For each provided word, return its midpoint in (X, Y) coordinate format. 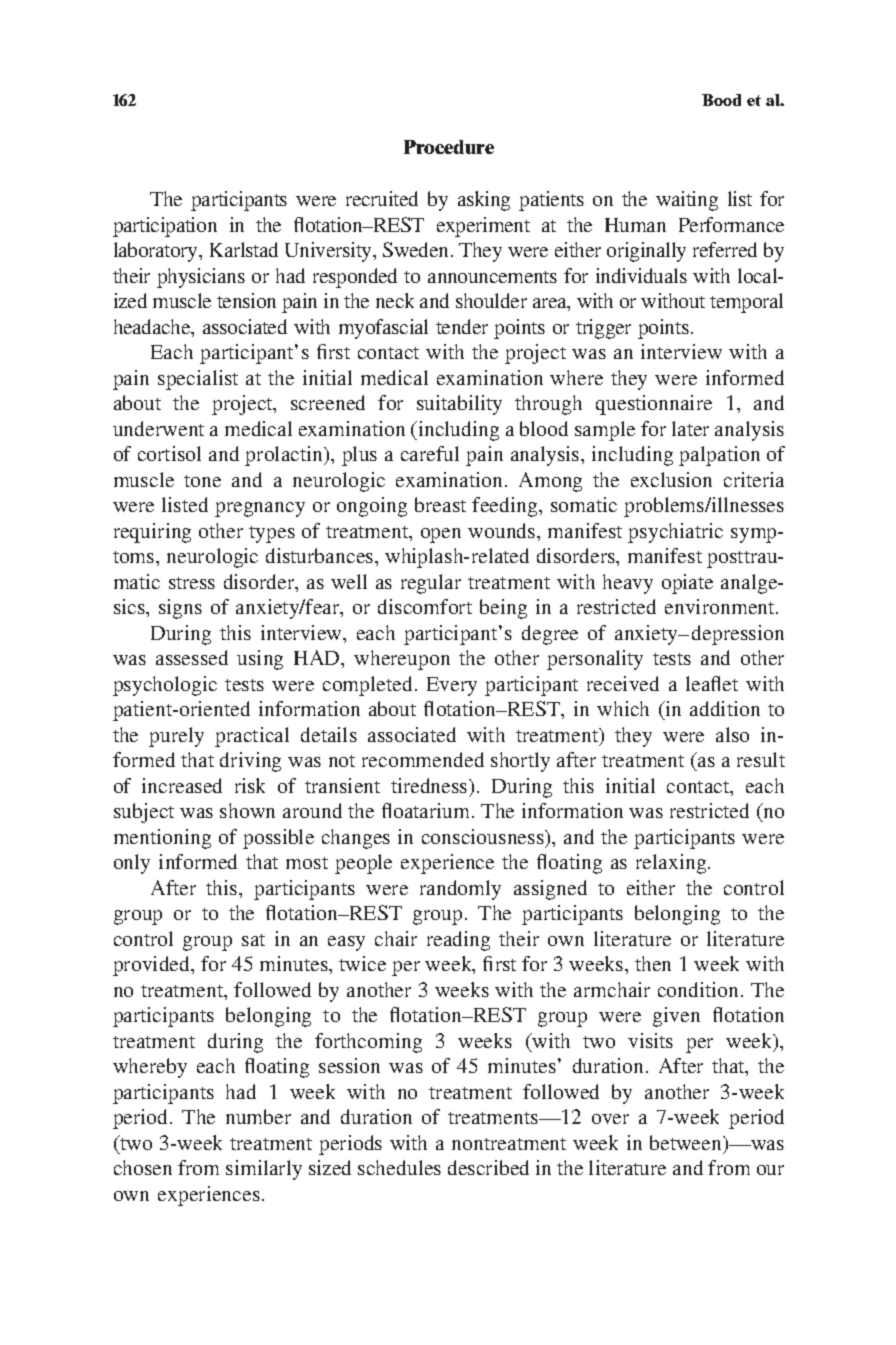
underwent (158, 428)
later (690, 428)
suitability (459, 405)
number (258, 1116)
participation (165, 227)
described (488, 1167)
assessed (192, 657)
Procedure (449, 147)
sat (253, 940)
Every (452, 686)
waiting (687, 201)
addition (725, 708)
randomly (460, 890)
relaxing (672, 864)
